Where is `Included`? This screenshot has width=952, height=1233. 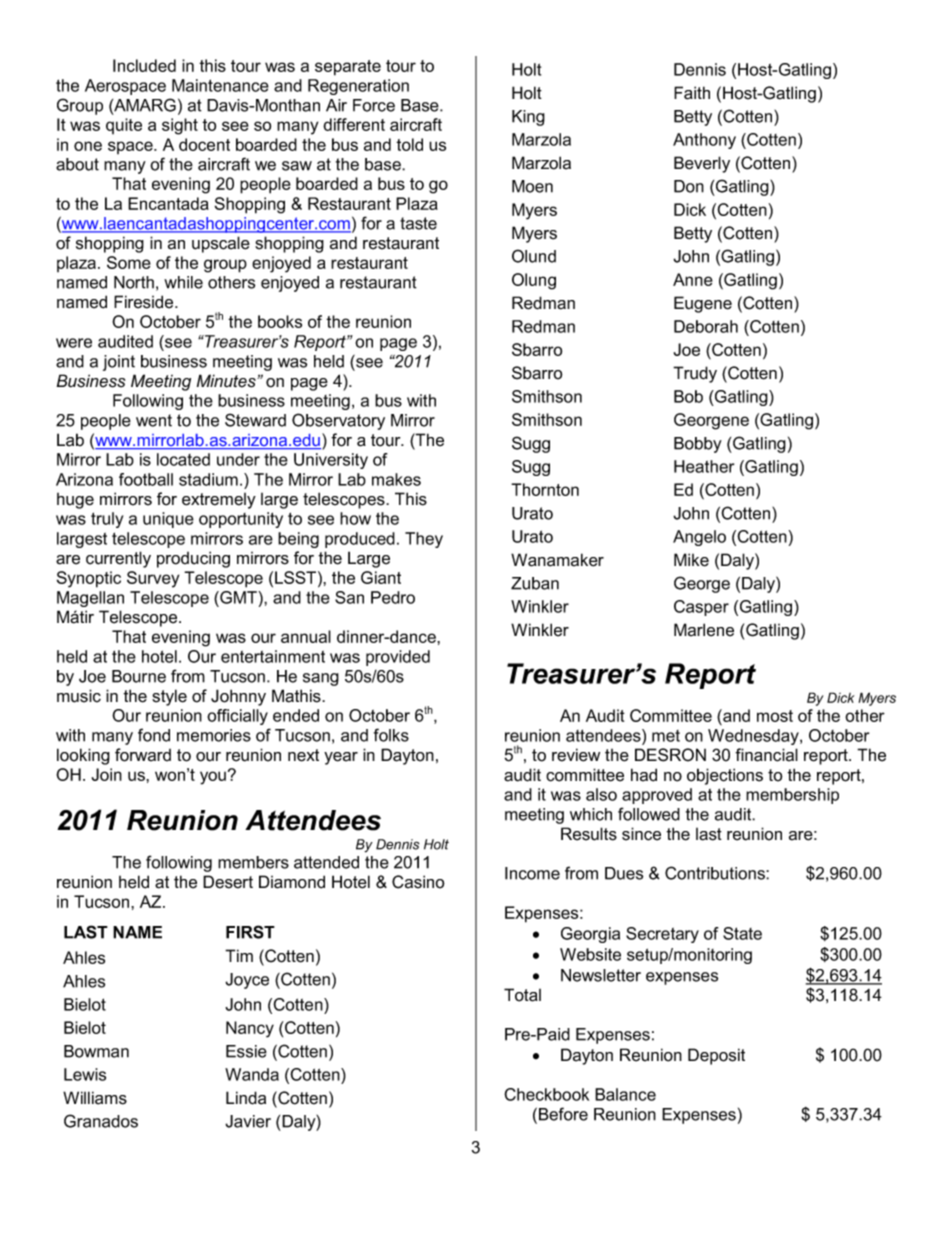 Included is located at coordinates (144, 65).
